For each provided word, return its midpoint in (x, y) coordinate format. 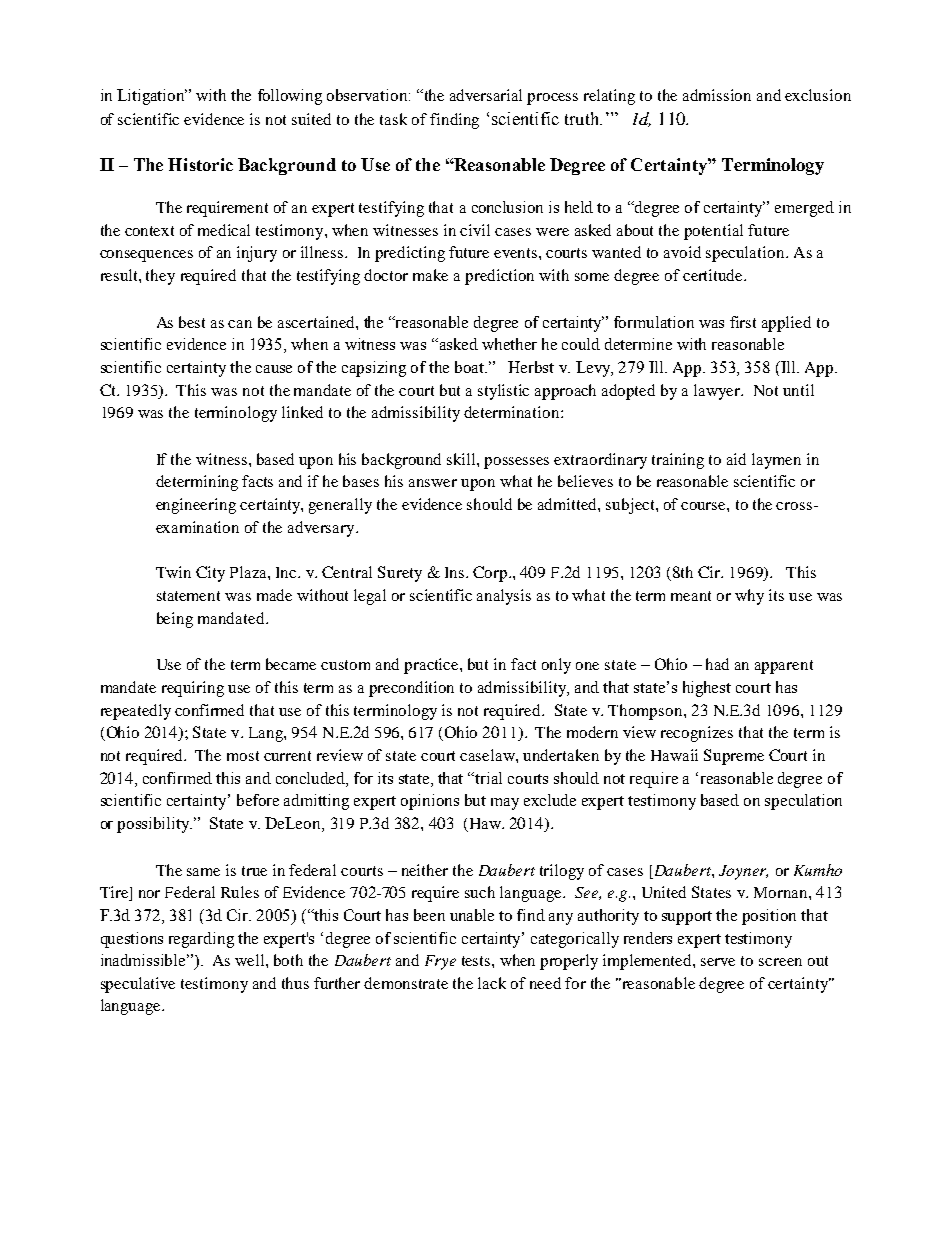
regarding (201, 940)
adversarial (486, 95)
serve (718, 962)
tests (477, 961)
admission (717, 95)
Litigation (152, 97)
